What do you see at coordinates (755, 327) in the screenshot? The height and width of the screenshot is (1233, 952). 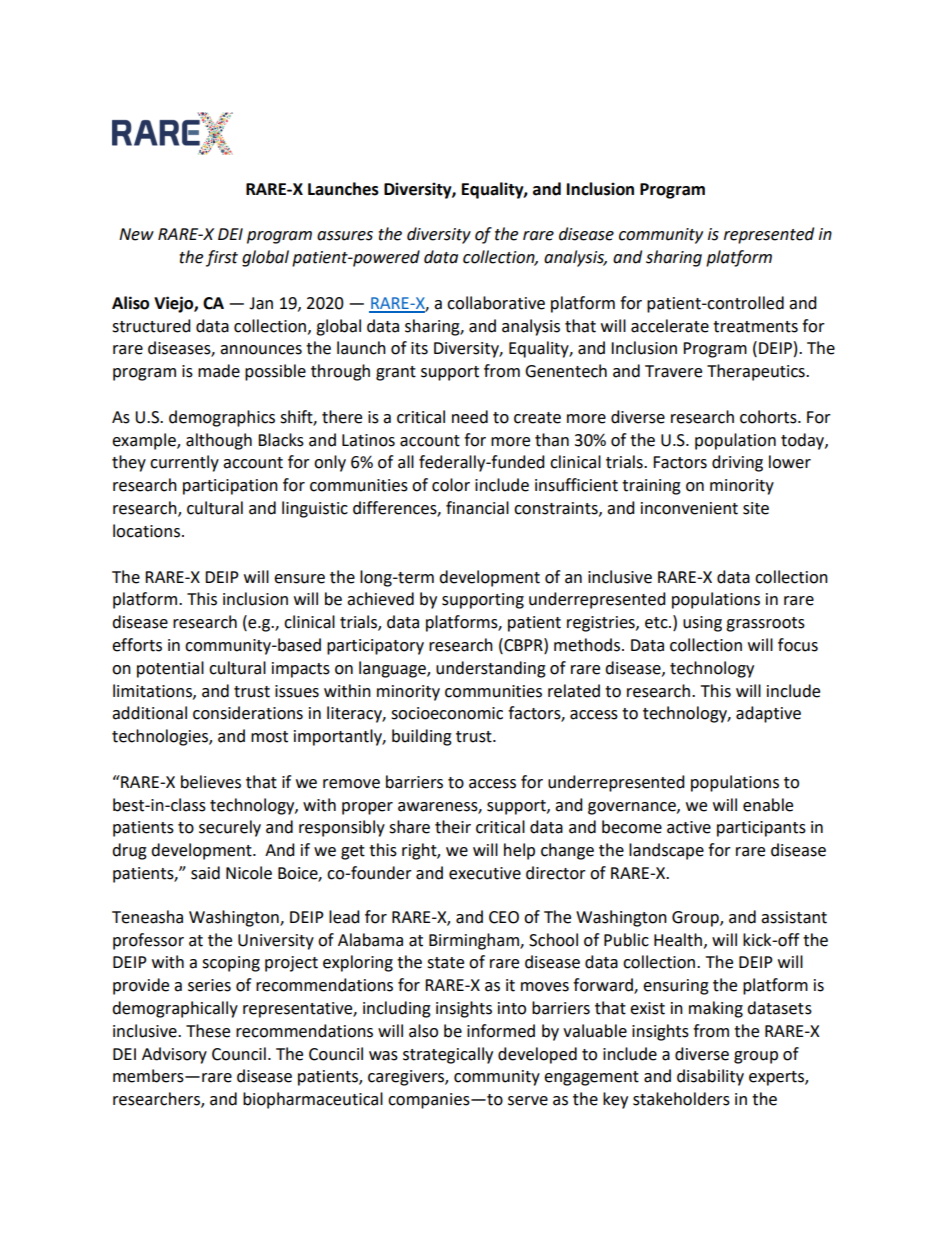 I see `treatments` at bounding box center [755, 327].
